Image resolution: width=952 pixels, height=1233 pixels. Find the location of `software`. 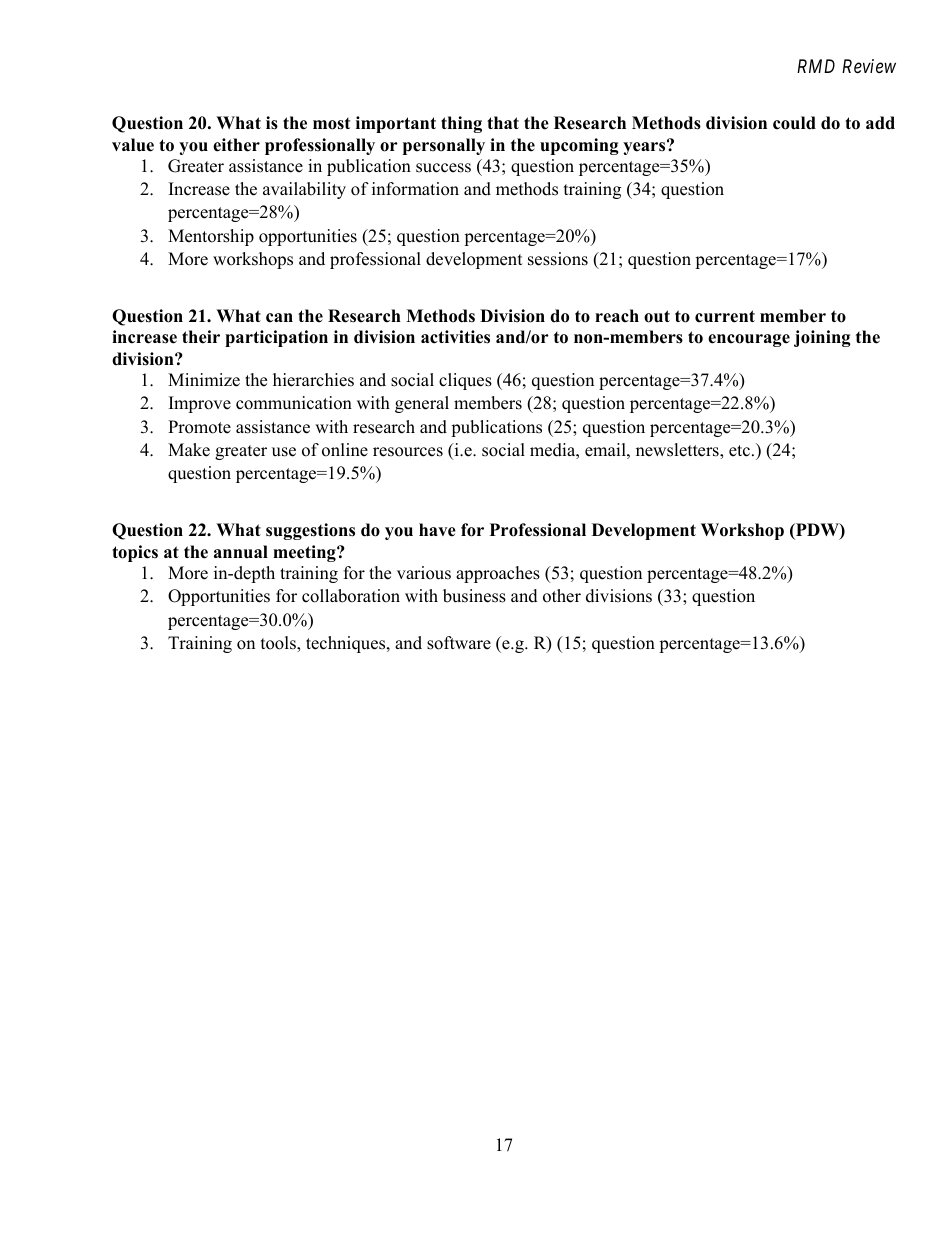

software is located at coordinates (459, 643).
